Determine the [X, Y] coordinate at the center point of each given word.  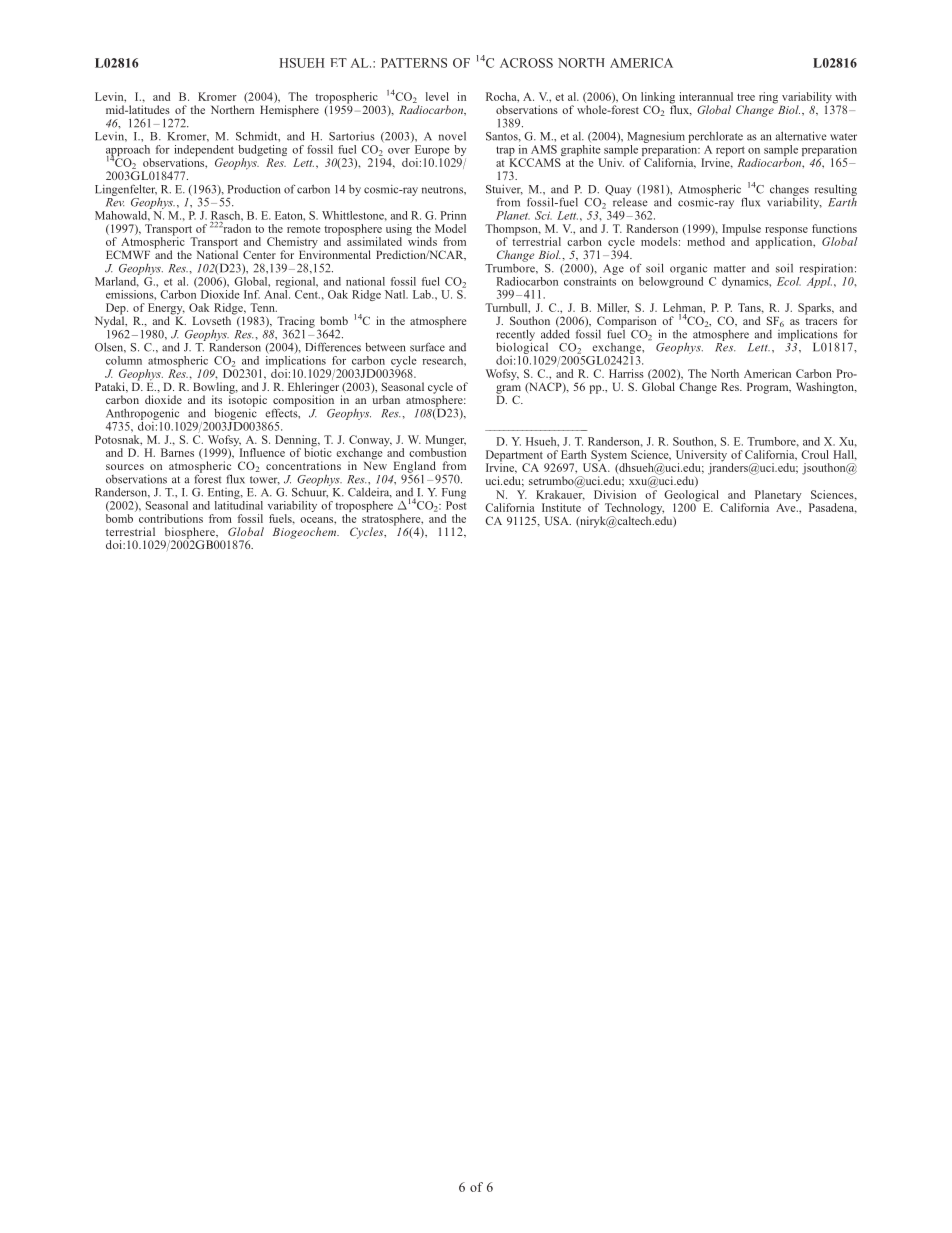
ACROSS [526, 63]
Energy [166, 310]
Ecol [789, 281]
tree [746, 97]
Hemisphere [289, 111]
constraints [590, 280]
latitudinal [239, 504]
